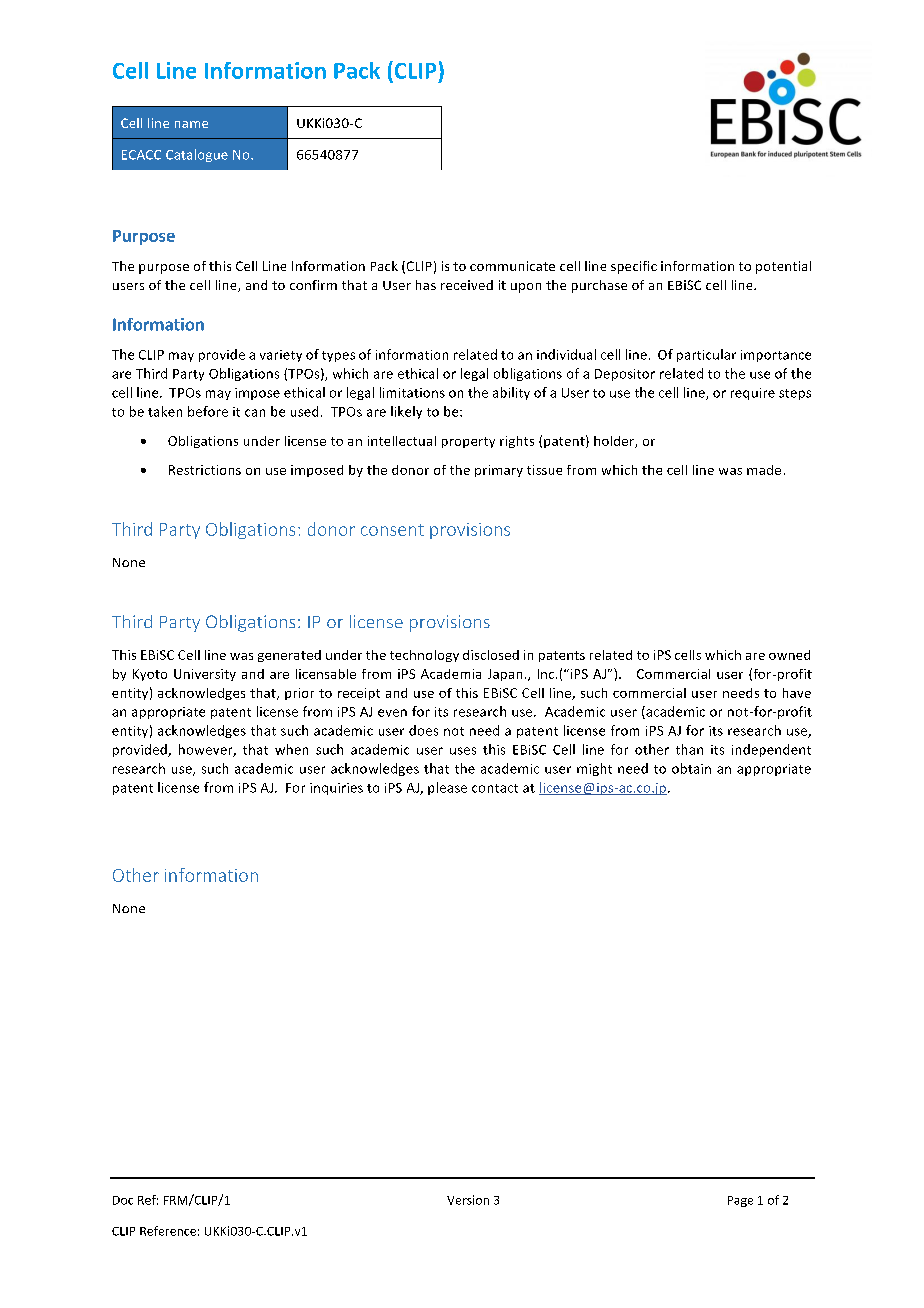  I want to click on inquiries, so click(336, 789).
